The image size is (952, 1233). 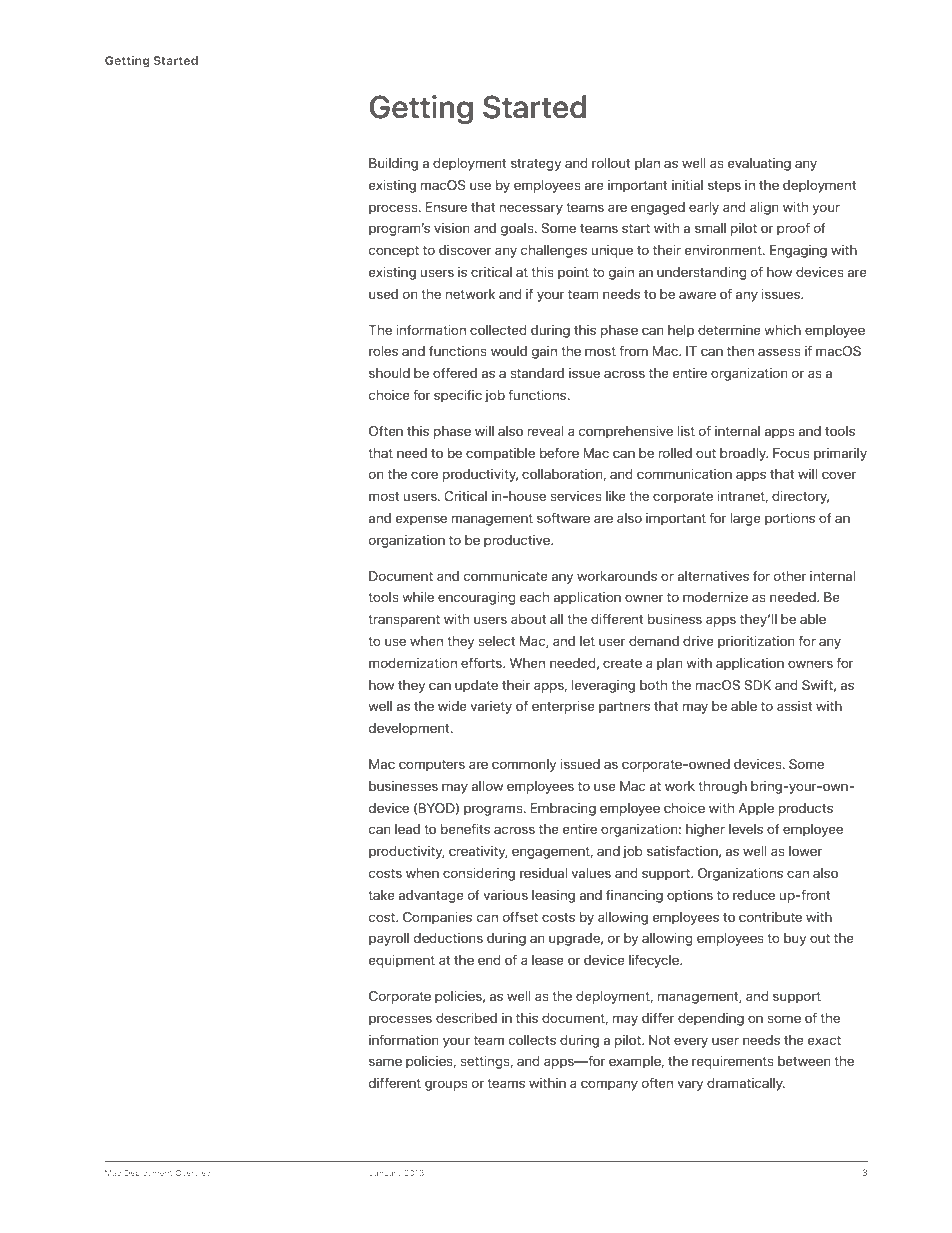 What do you see at coordinates (478, 852) in the document?
I see `creativity` at bounding box center [478, 852].
